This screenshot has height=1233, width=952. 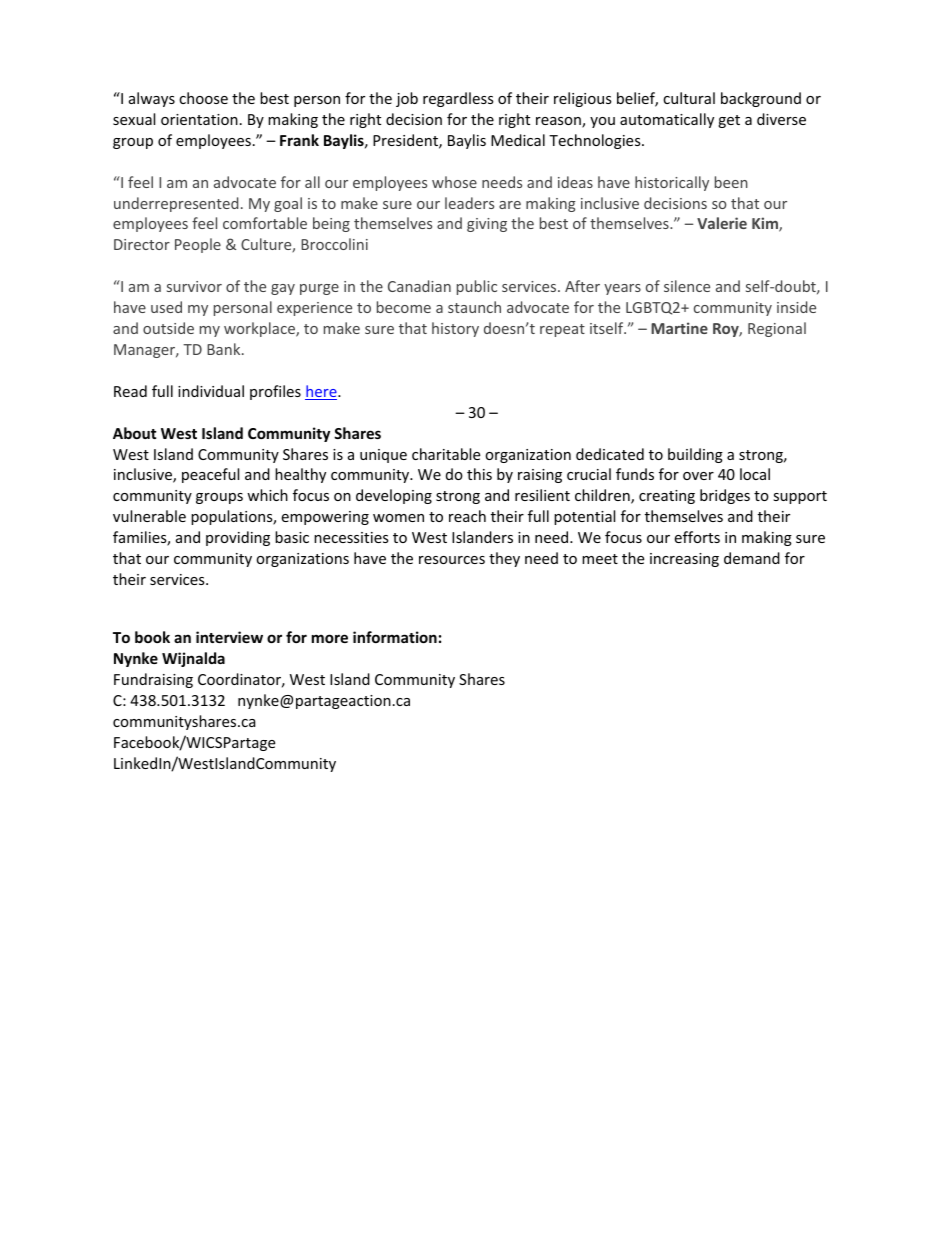 What do you see at coordinates (455, 329) in the screenshot?
I see `history` at bounding box center [455, 329].
